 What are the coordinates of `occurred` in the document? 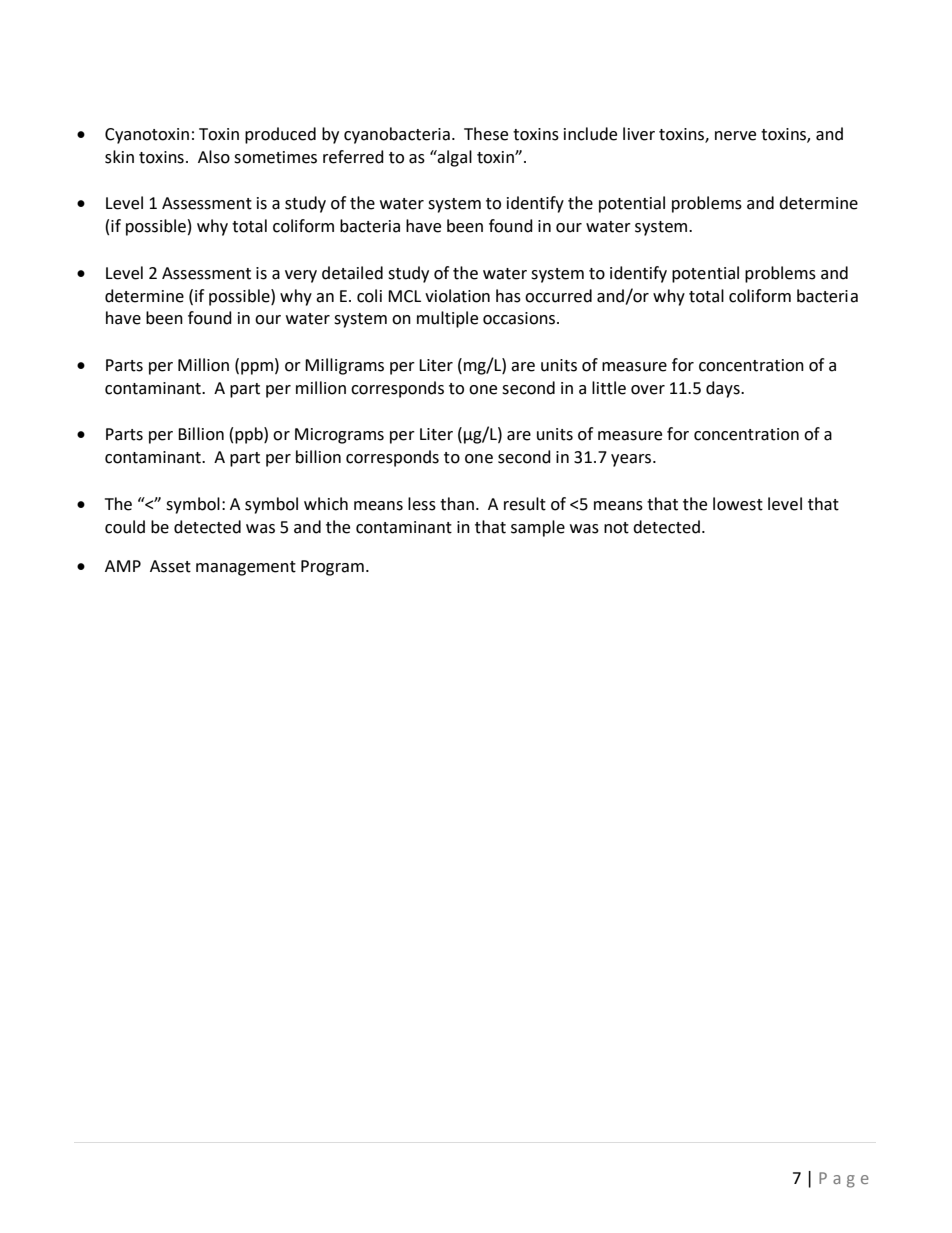 It's located at (558, 296).
